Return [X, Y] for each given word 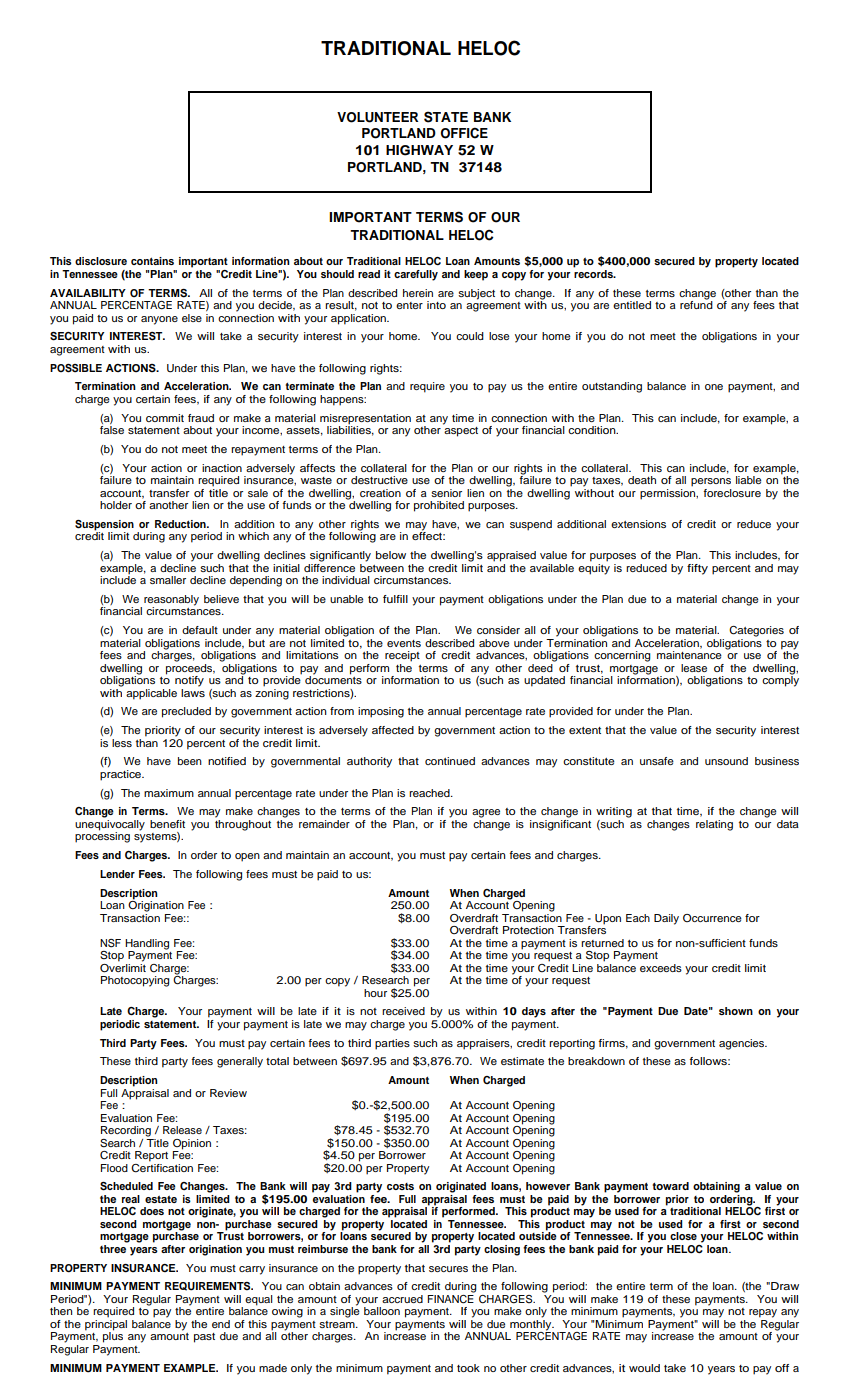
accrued [402, 1299]
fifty [697, 569]
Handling [147, 944]
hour [375, 993]
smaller [168, 580]
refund [696, 304]
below [391, 555]
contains [152, 261]
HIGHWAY [419, 150]
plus [113, 1336]
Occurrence [712, 918]
